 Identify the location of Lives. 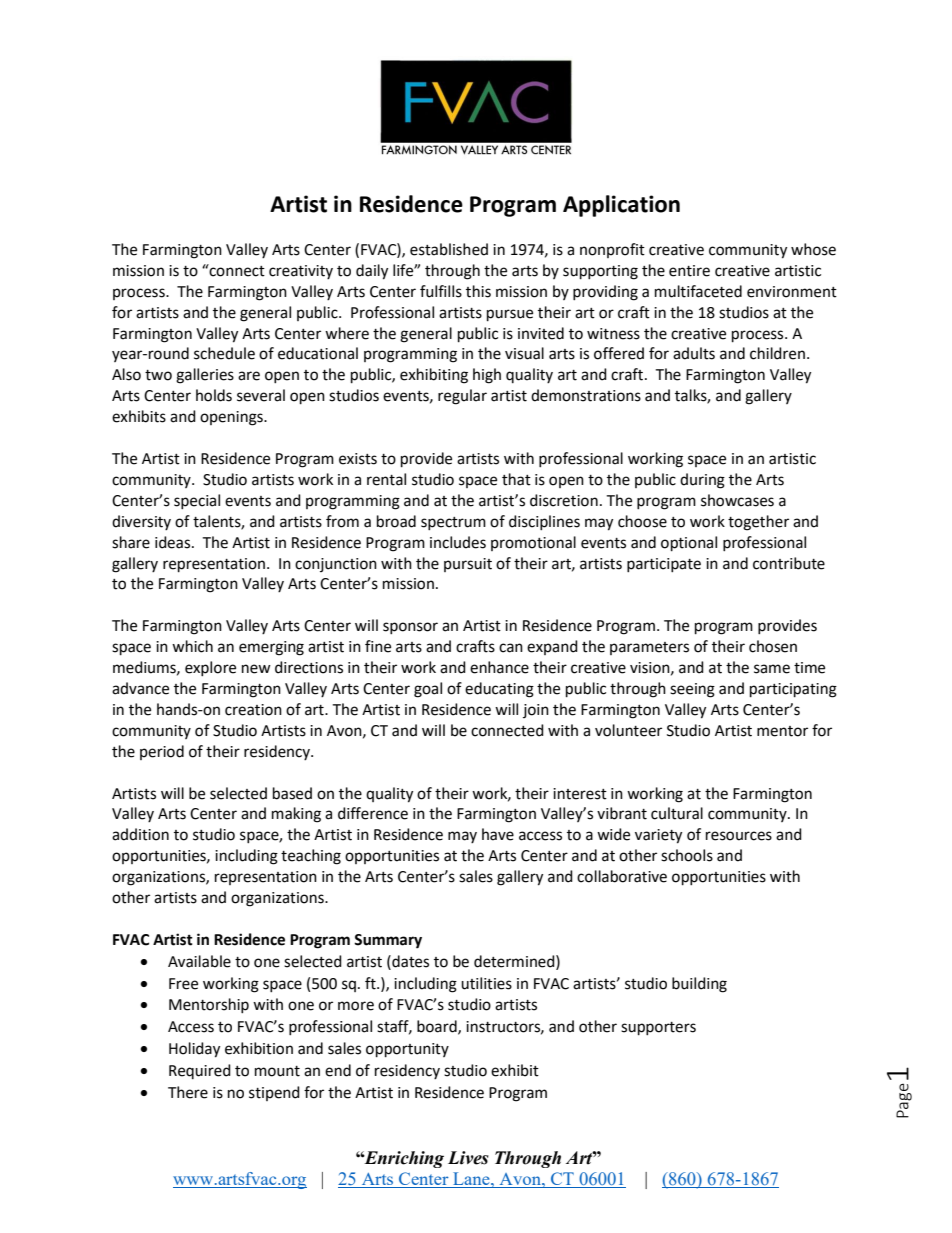
(468, 1158).
